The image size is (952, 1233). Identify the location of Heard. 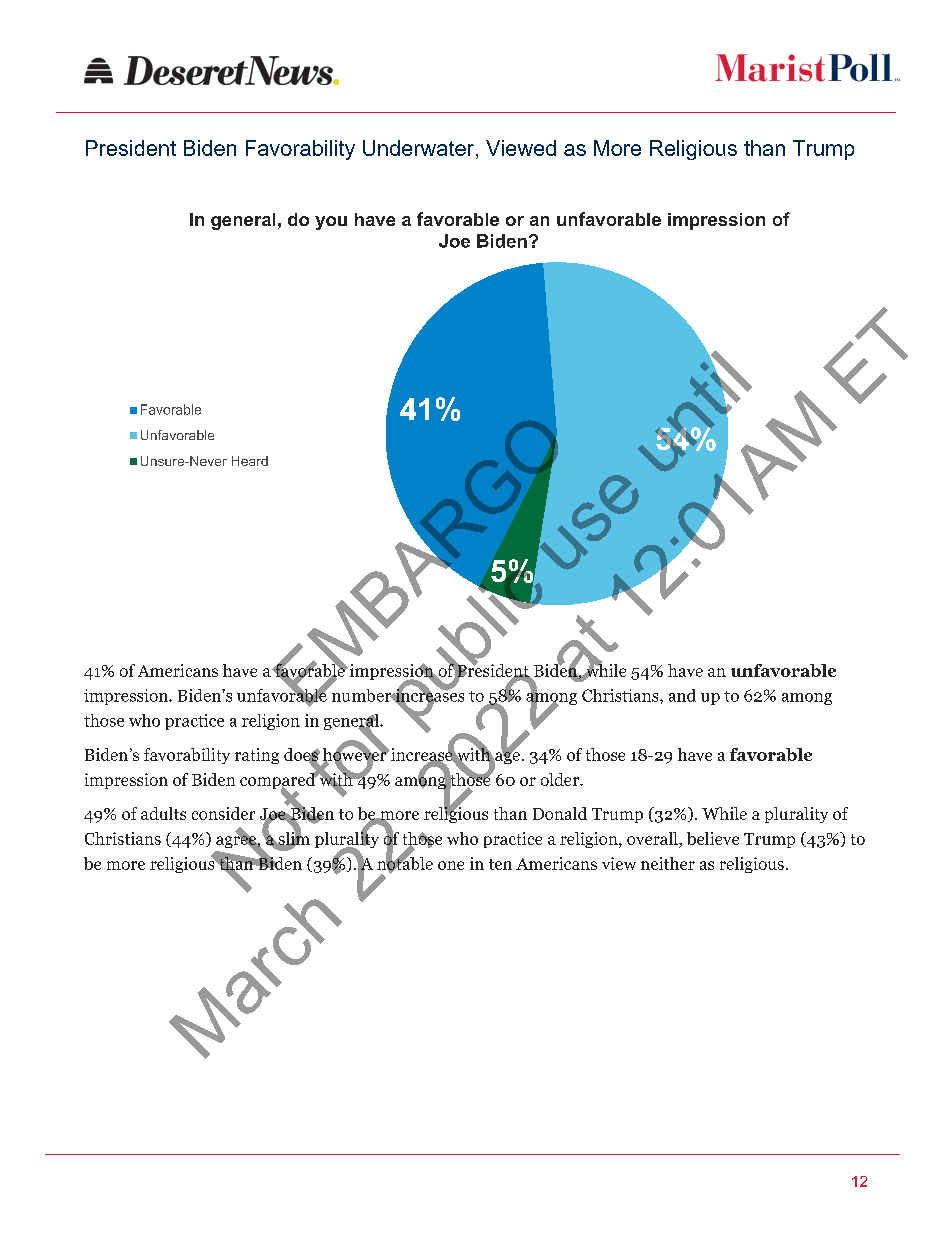
(250, 461).
